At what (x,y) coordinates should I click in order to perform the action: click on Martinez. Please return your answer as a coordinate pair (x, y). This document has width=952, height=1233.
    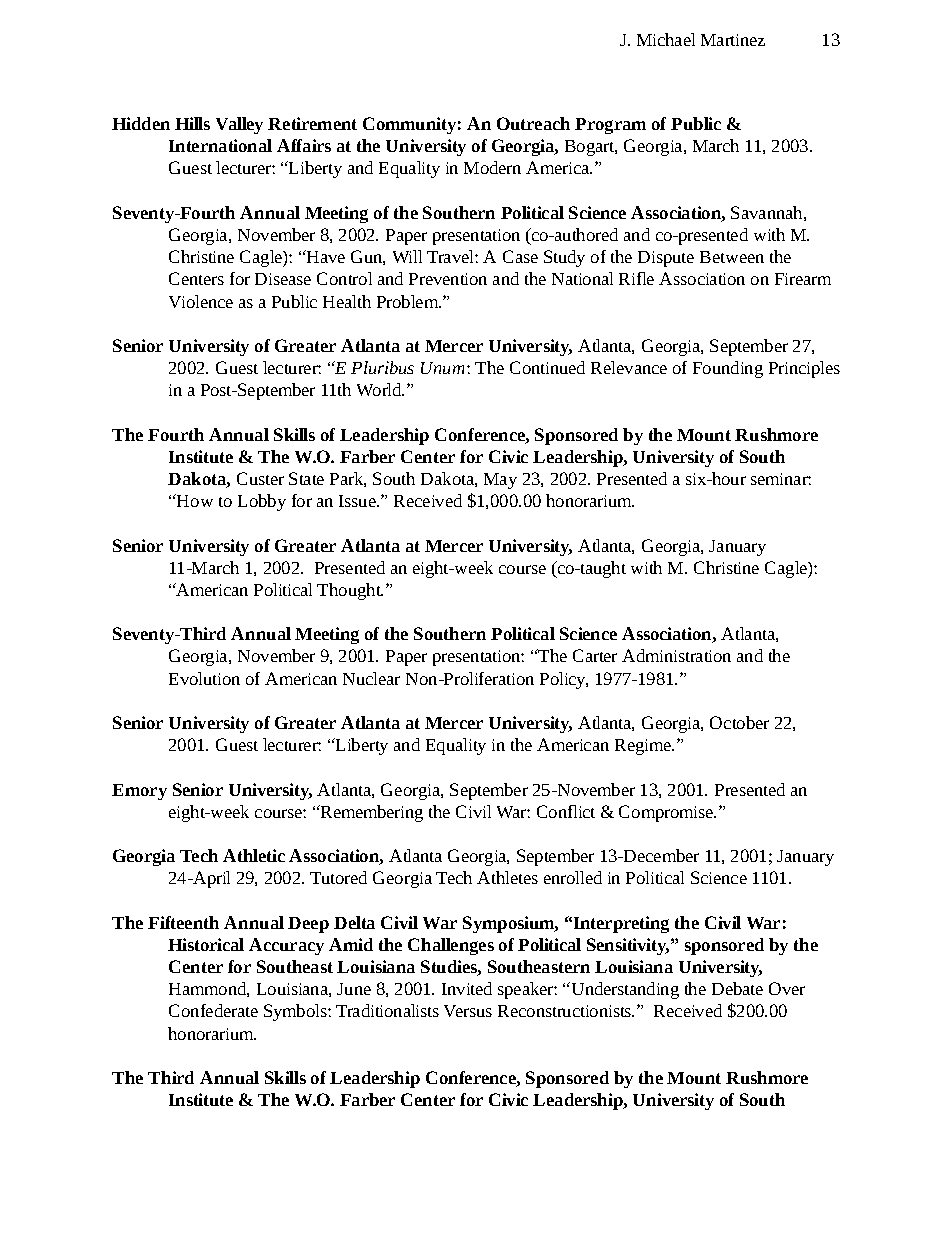
    Looking at the image, I should click on (733, 40).
